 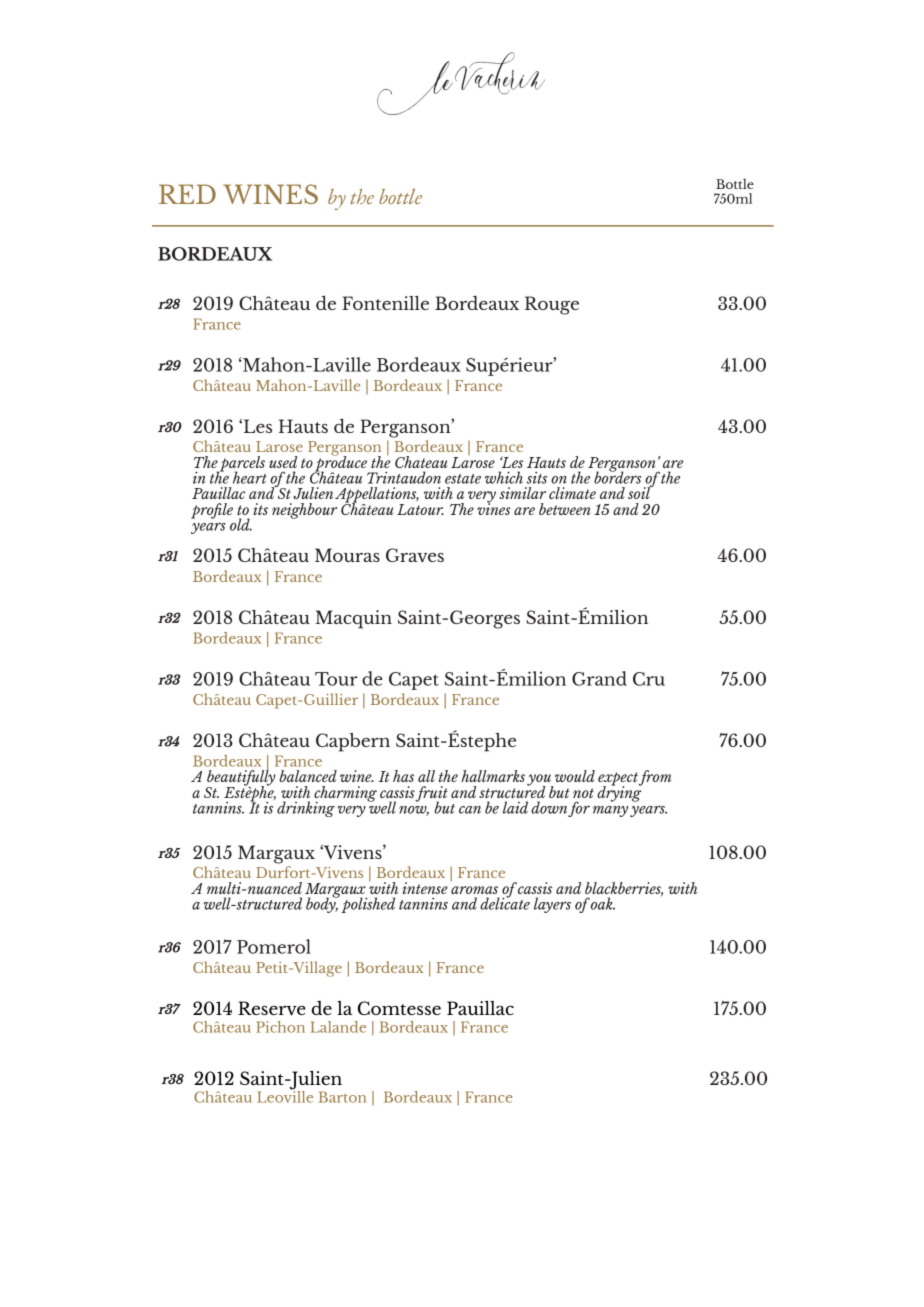 I want to click on fruit, so click(x=431, y=795).
